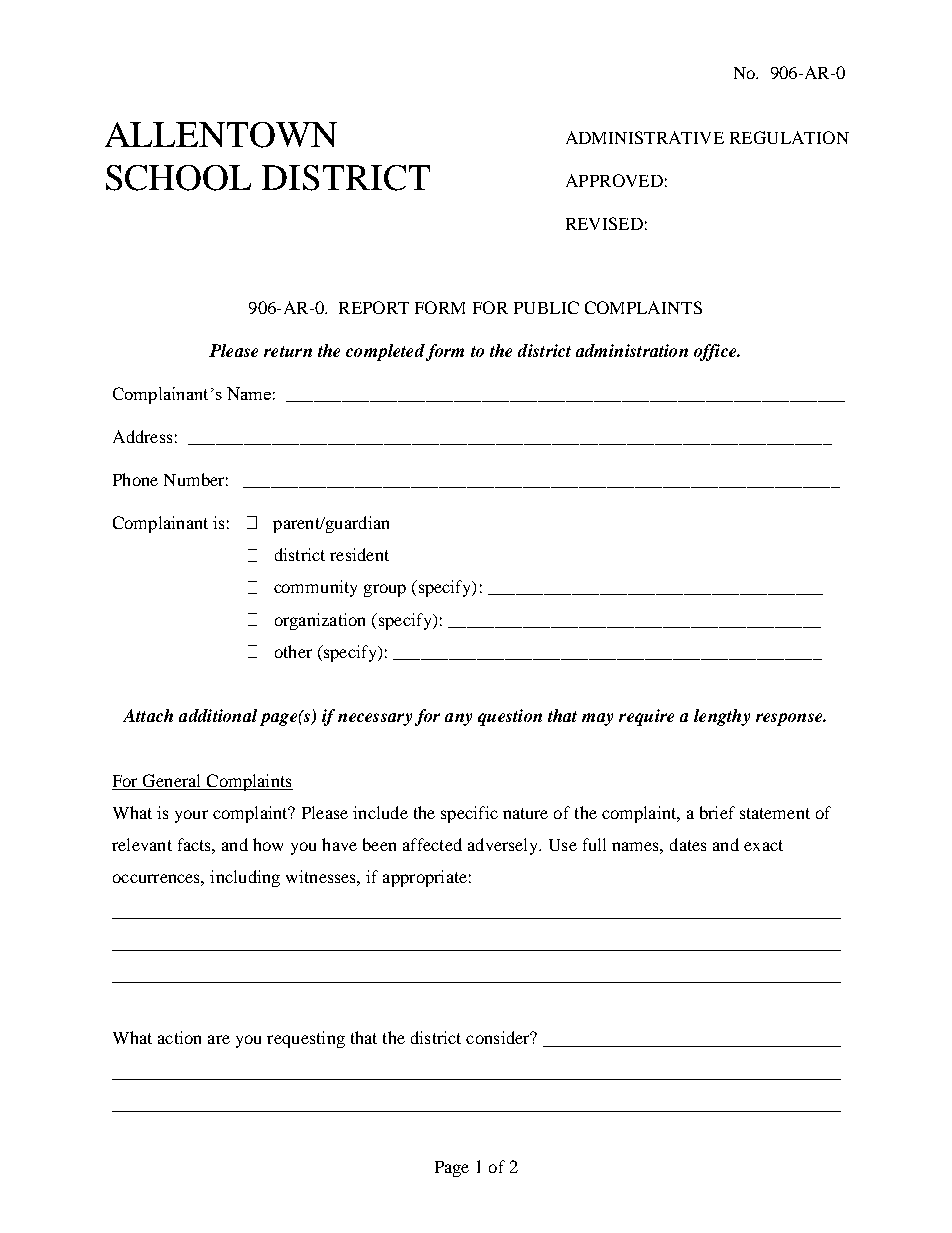  What do you see at coordinates (688, 844) in the screenshot?
I see `dates` at bounding box center [688, 844].
